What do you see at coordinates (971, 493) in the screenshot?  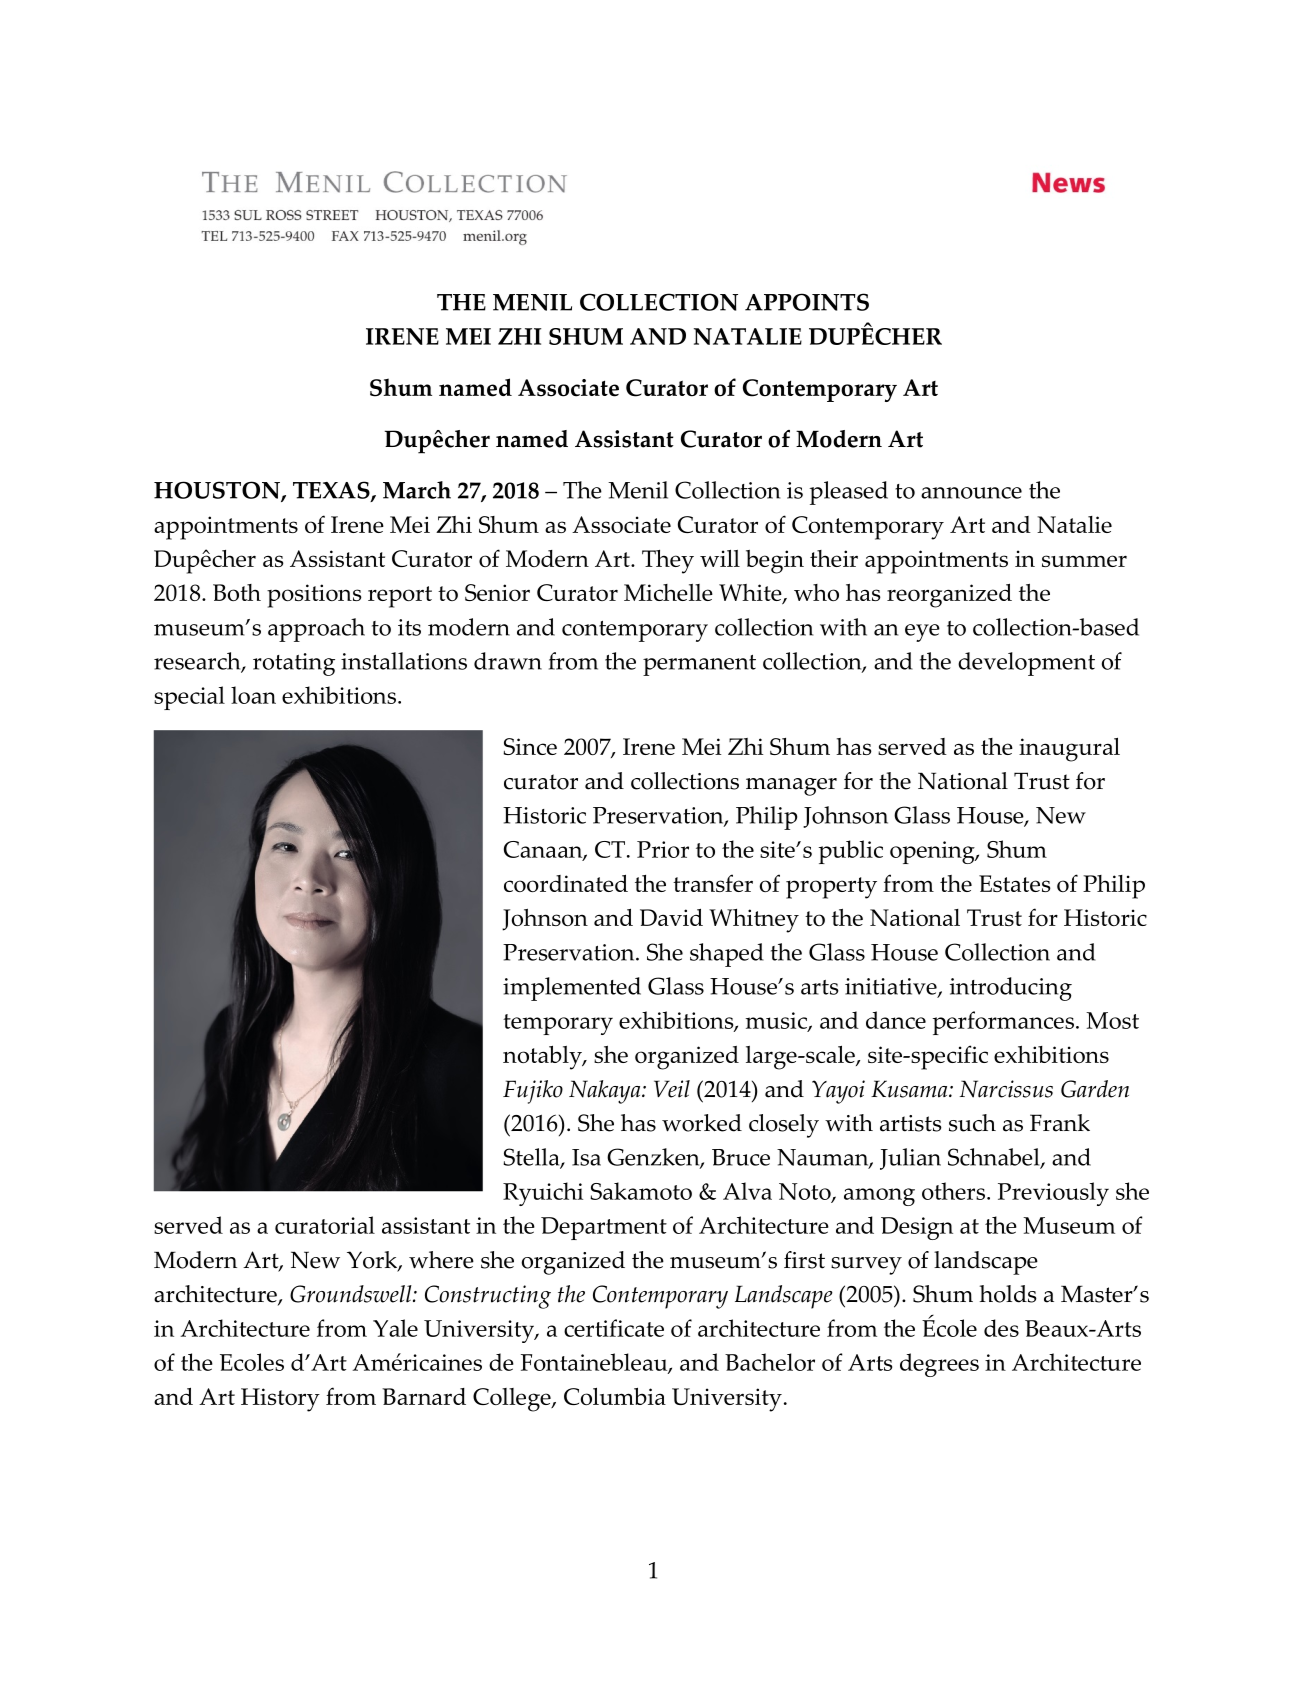 I see `announce` at bounding box center [971, 493].
